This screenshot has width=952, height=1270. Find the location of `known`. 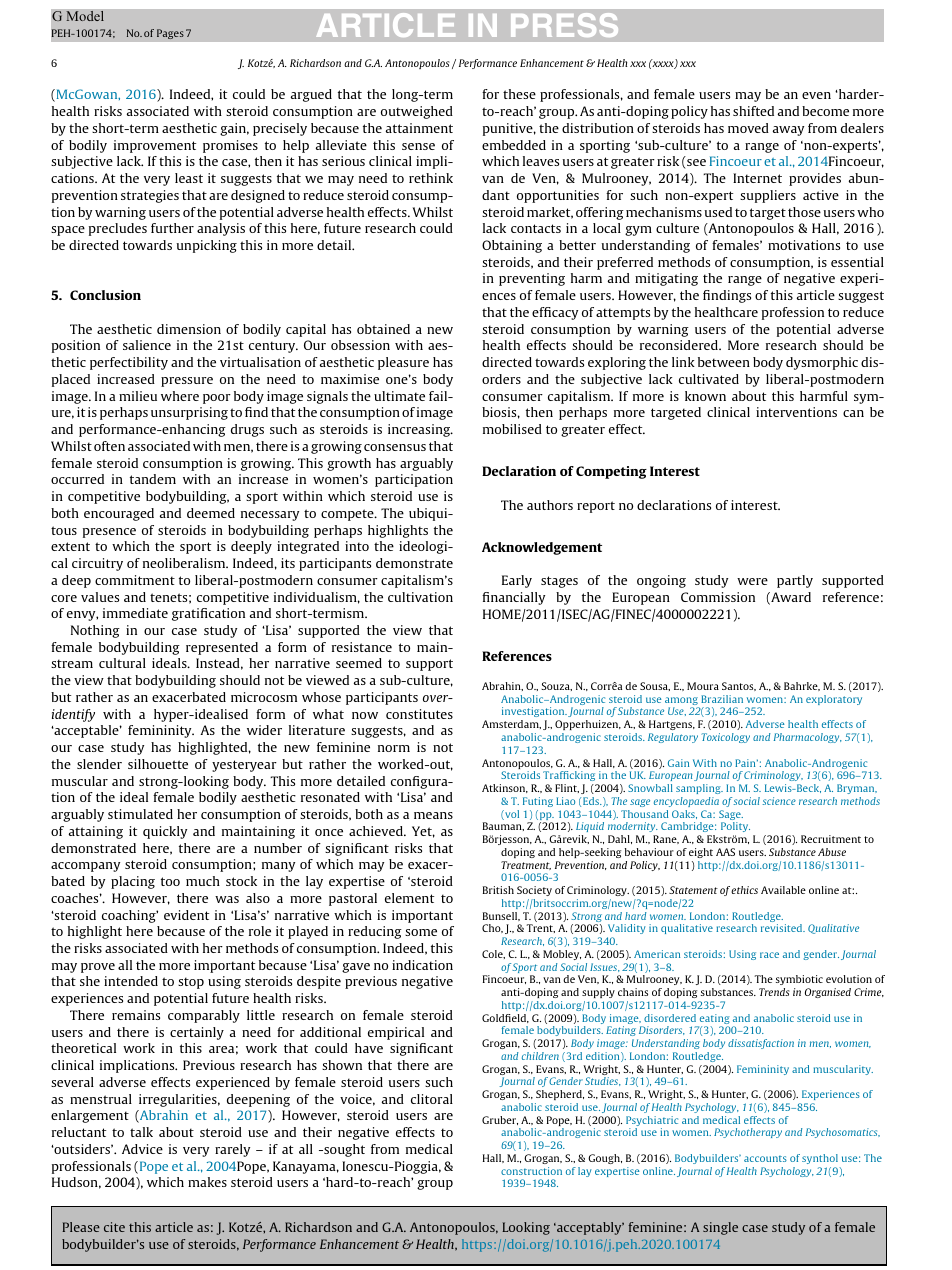

known is located at coordinates (705, 396).
